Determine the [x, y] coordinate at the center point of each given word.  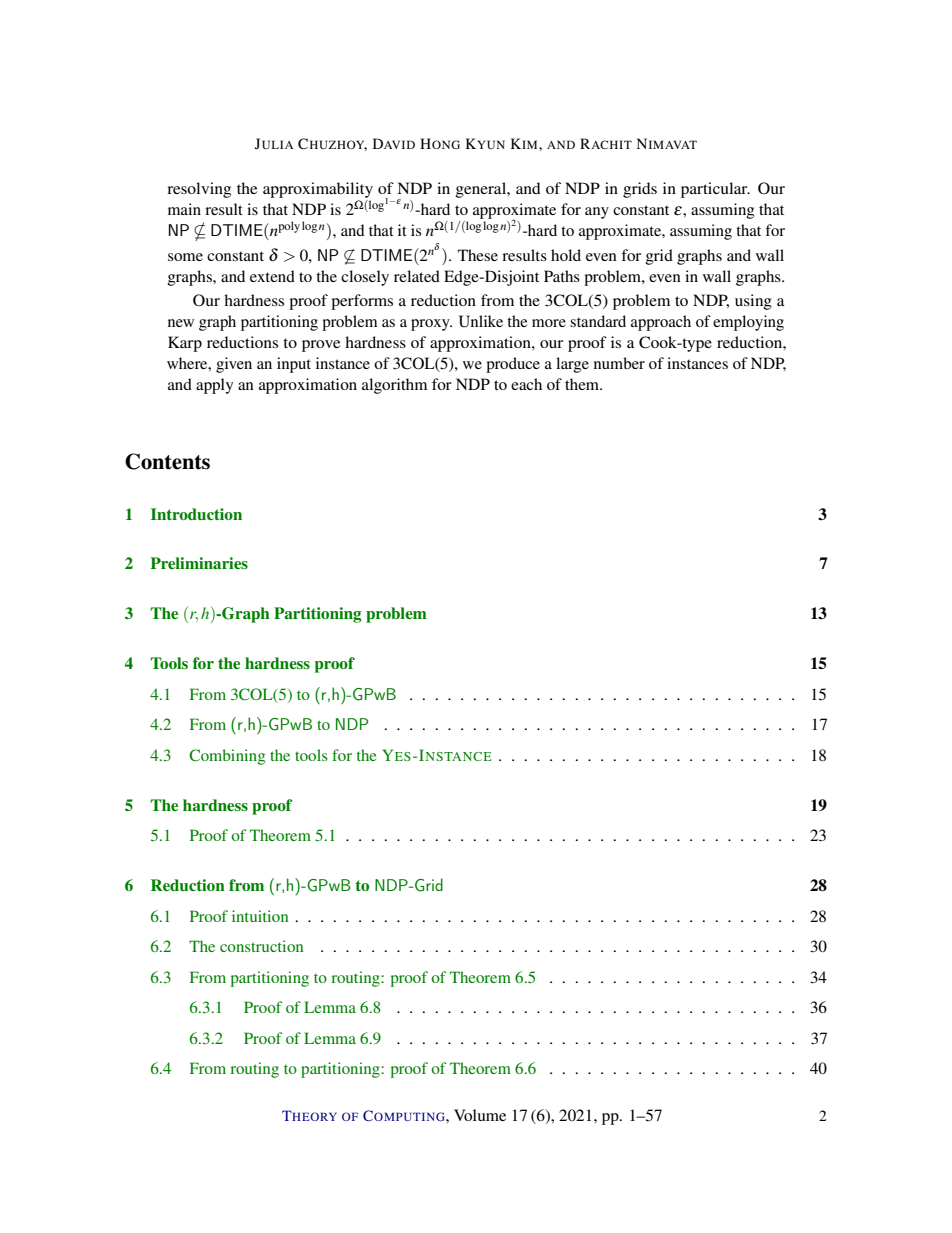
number [619, 363]
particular [715, 190]
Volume [480, 1115]
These [478, 255]
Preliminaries [199, 563]
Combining [227, 757]
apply [214, 386]
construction [261, 946]
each [526, 384]
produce [513, 365]
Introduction [196, 514]
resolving [199, 190]
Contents [167, 461]
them [583, 384]
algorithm [394, 386]
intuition [260, 916]
